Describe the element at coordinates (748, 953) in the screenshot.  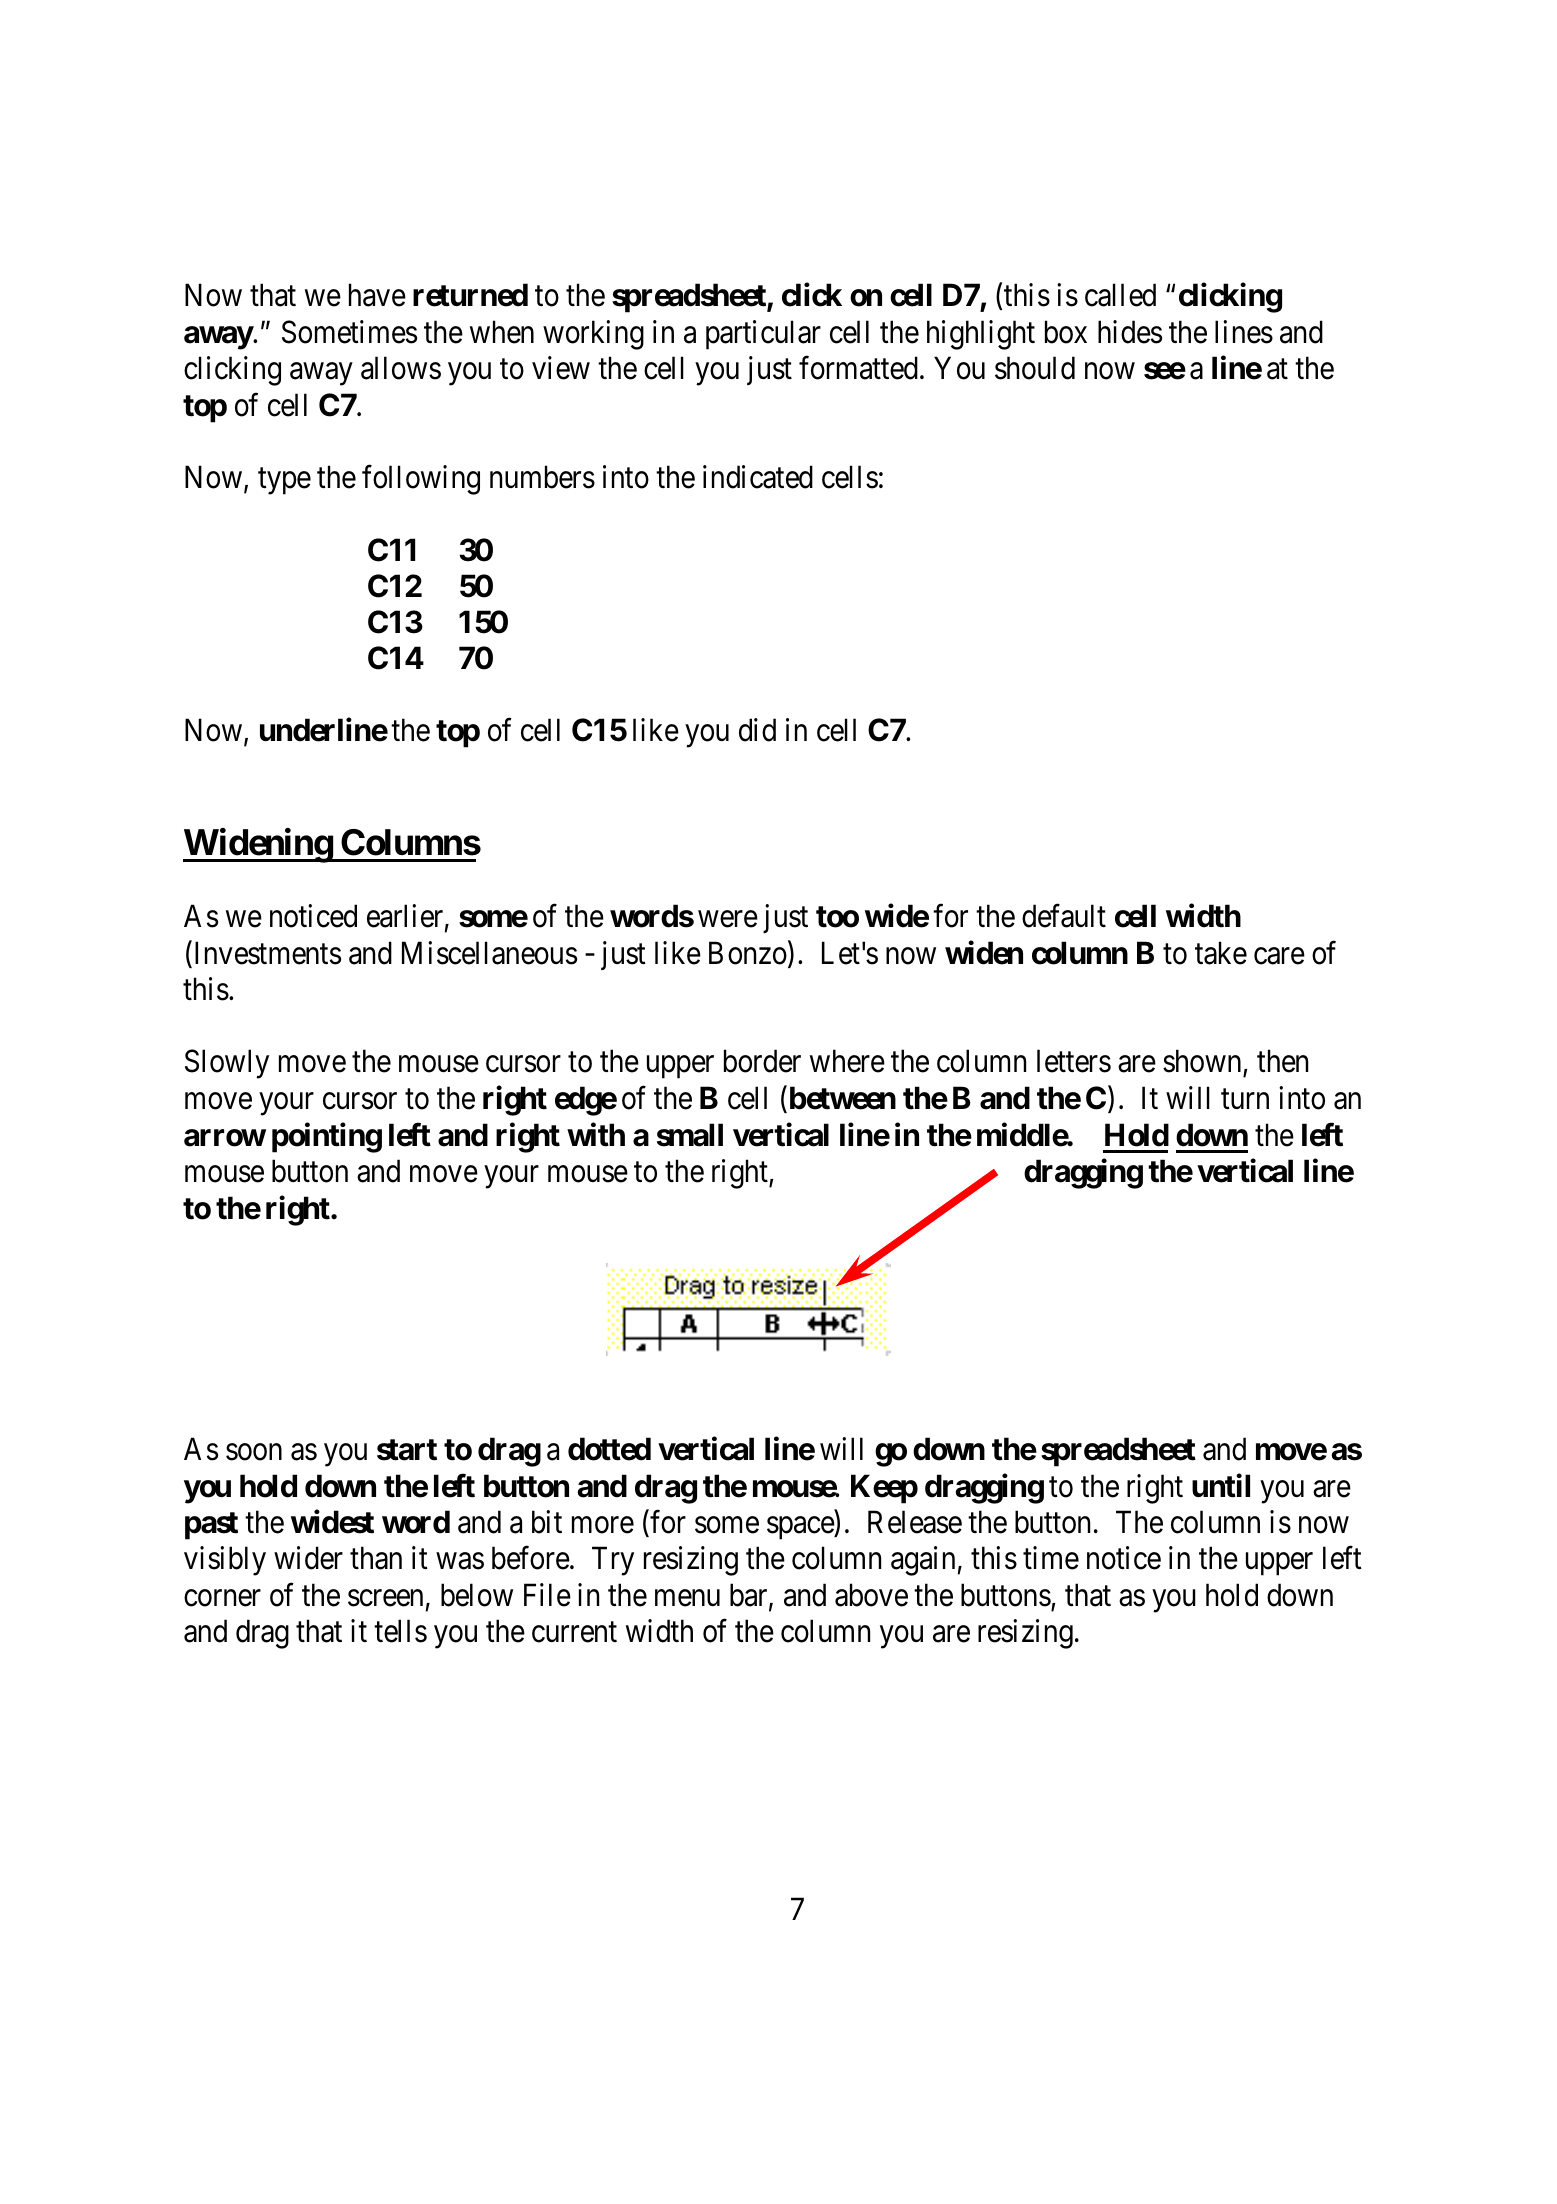
I see `Bonzo` at that location.
